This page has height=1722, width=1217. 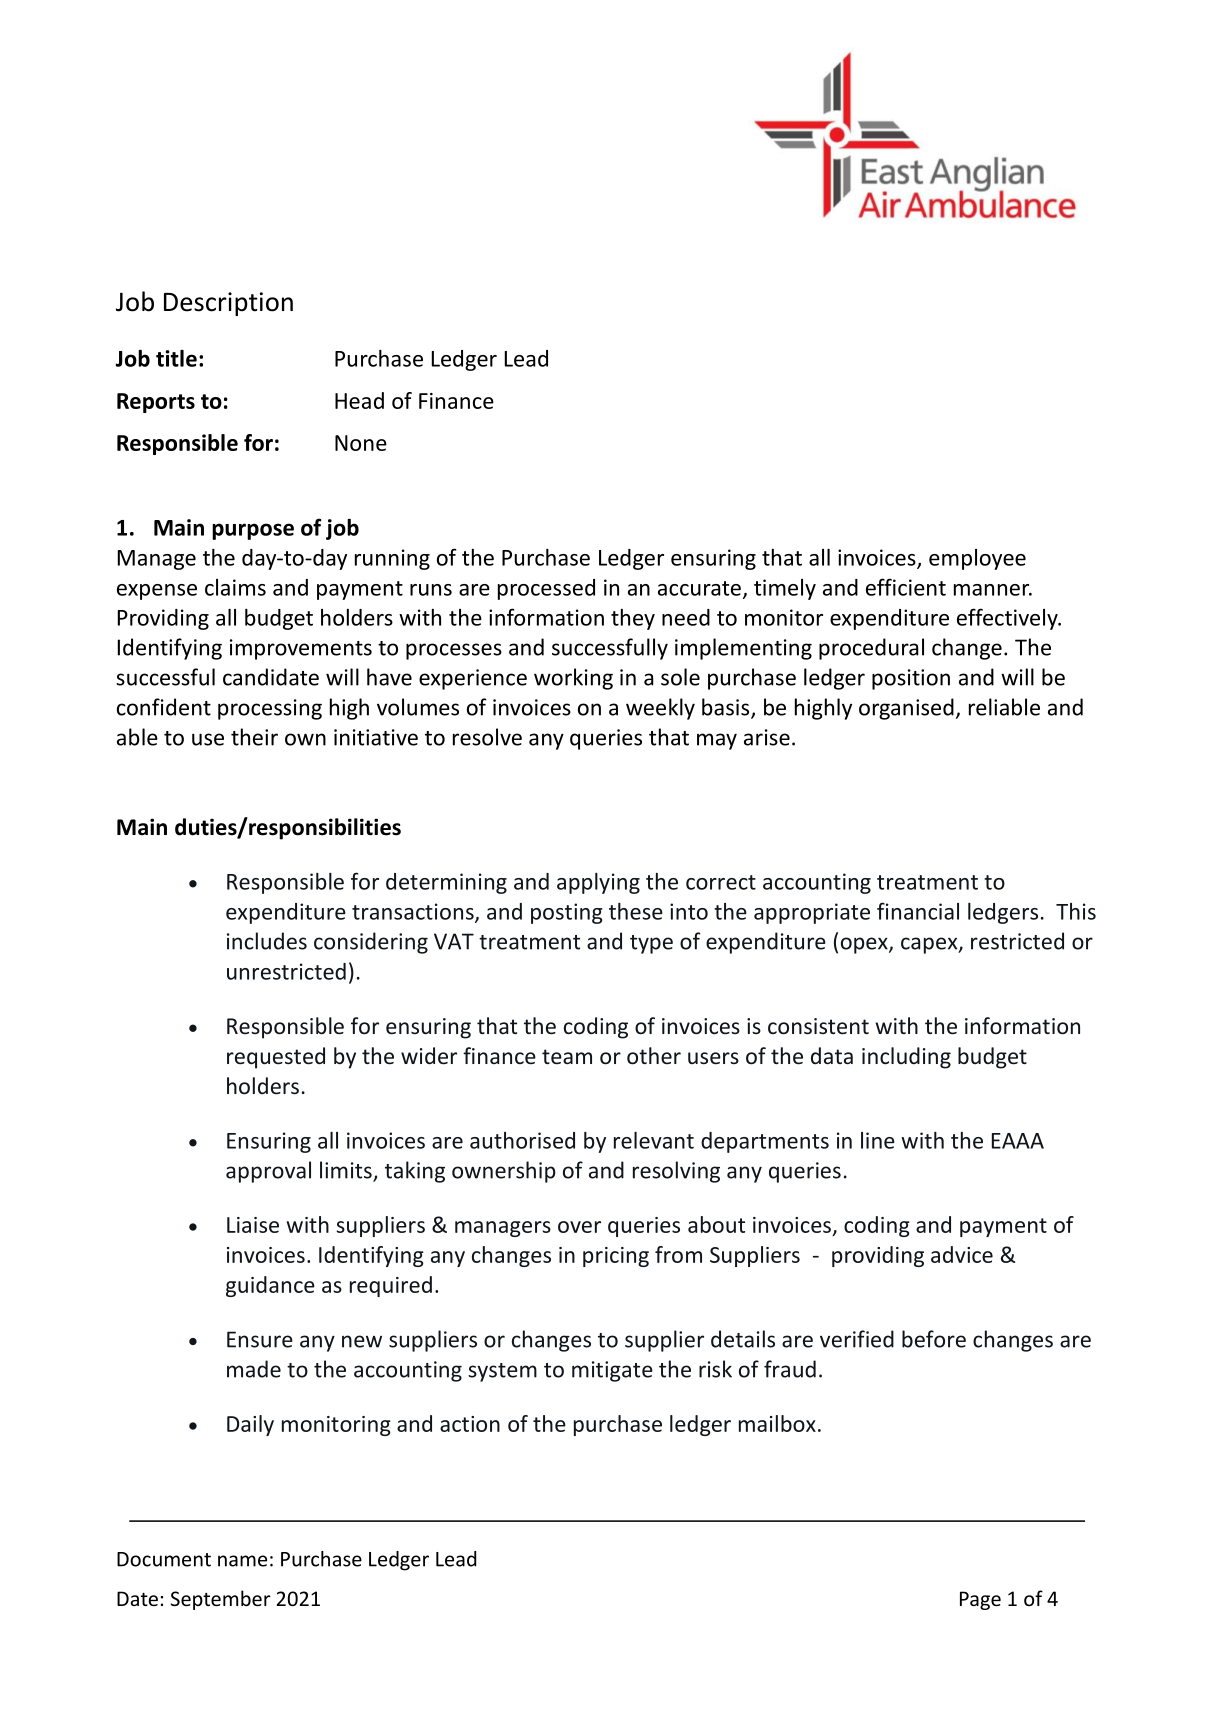 I want to click on guidance, so click(x=270, y=1286).
